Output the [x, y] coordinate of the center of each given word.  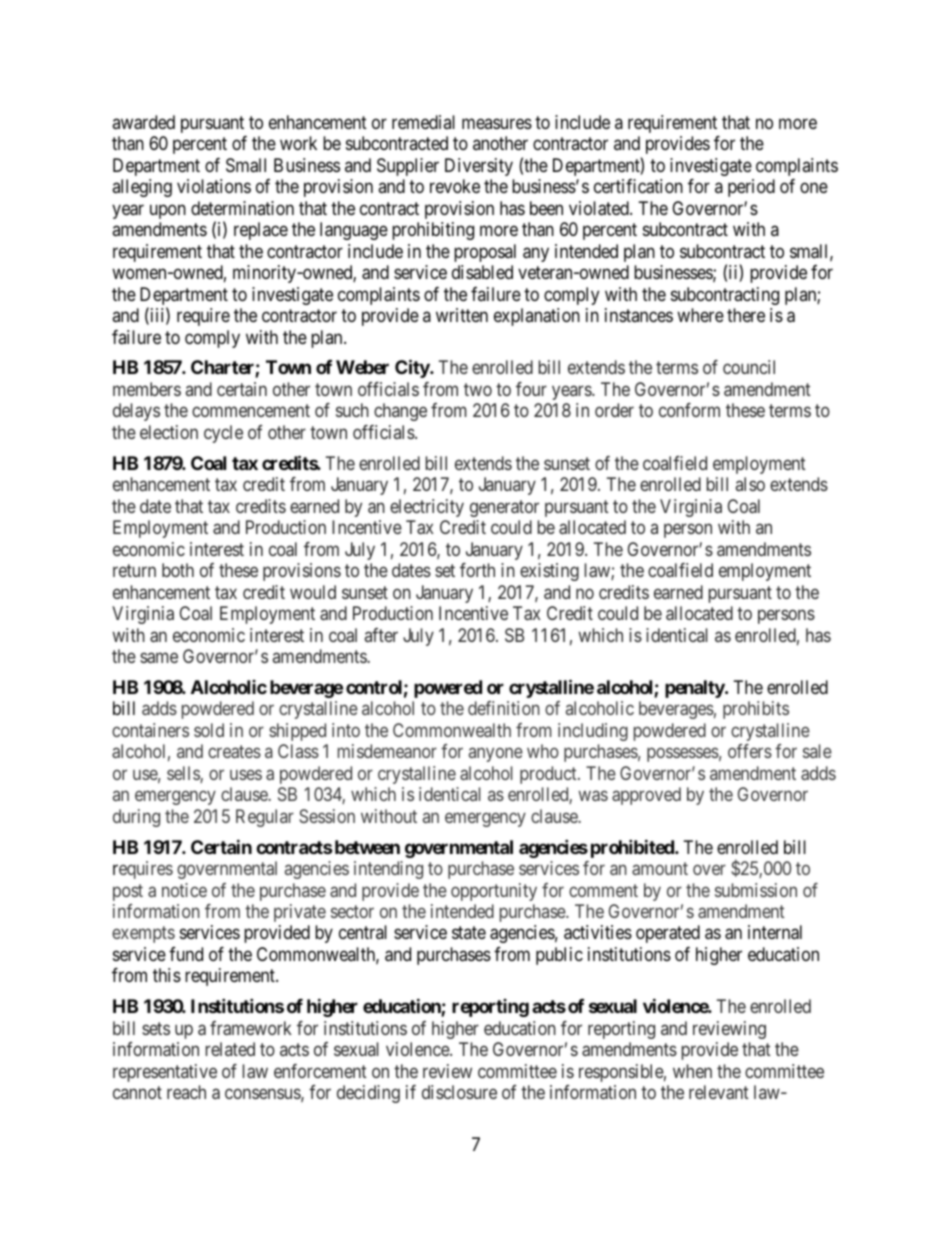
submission [756, 890]
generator [504, 508]
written [462, 315]
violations [214, 186]
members [147, 389]
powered [448, 689]
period [751, 188]
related [230, 1049]
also [750, 484]
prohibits [756, 710]
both [178, 570]
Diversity [479, 167]
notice [184, 890]
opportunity [494, 892]
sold [209, 730]
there [746, 315]
